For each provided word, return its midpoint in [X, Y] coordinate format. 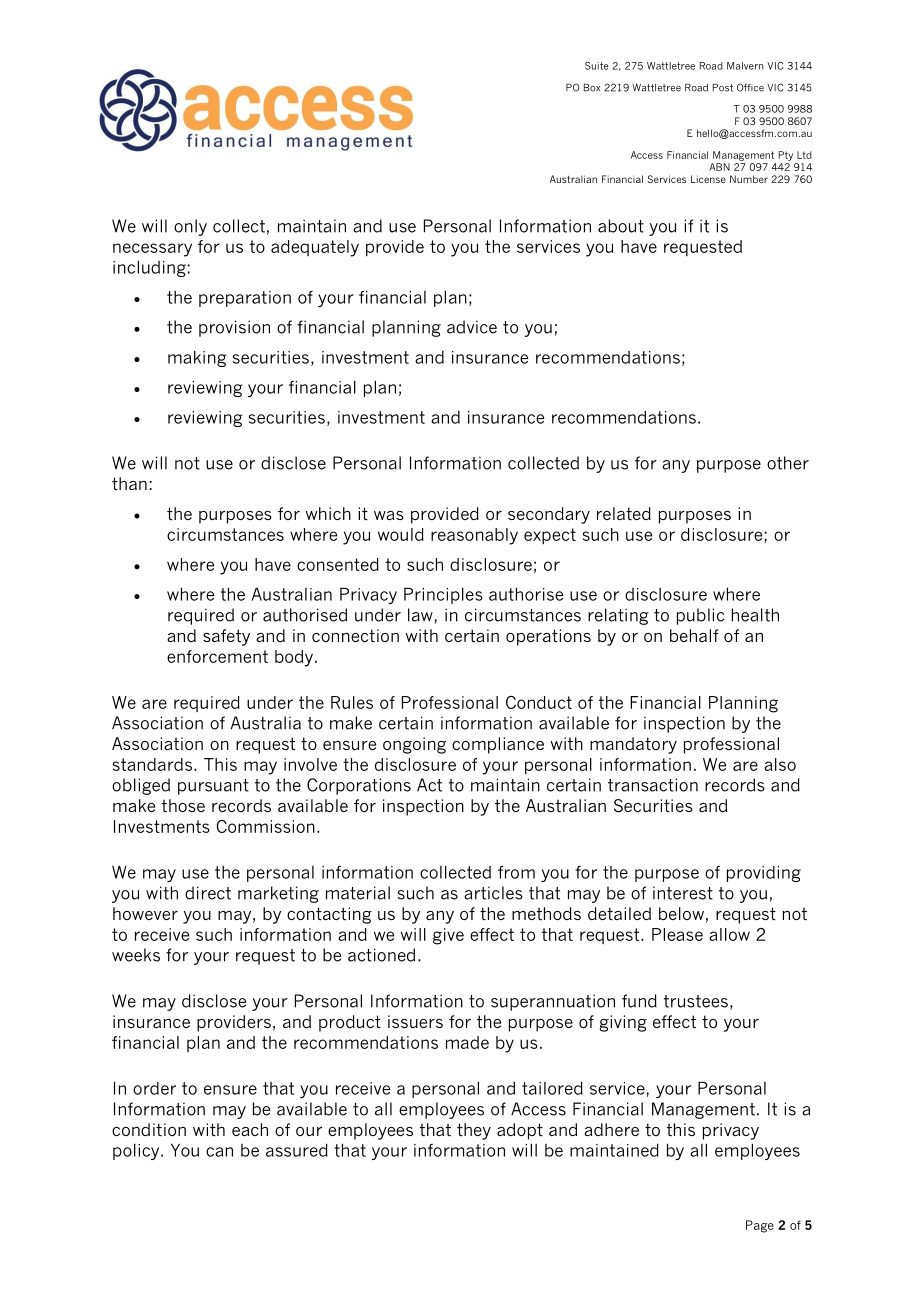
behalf [694, 635]
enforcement [217, 656]
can [219, 1152]
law [421, 616]
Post [723, 87]
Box [592, 87]
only [190, 227]
